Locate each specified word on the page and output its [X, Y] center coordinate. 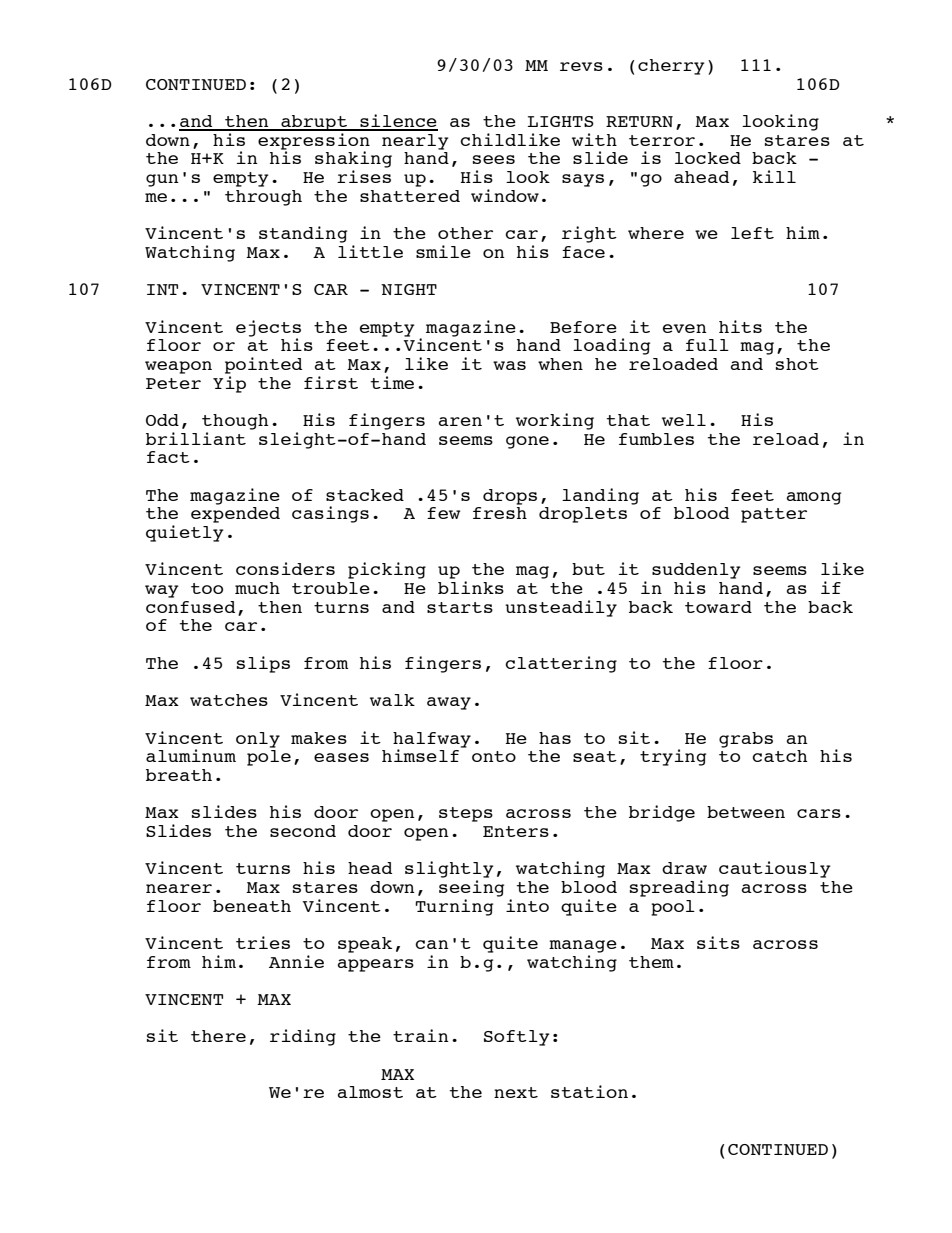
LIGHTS [561, 121]
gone [527, 442]
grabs [746, 740]
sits [718, 942]
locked [708, 158]
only [258, 740]
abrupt [314, 123]
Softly [517, 1038]
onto [494, 756]
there [218, 1036]
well [684, 420]
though [235, 422]
